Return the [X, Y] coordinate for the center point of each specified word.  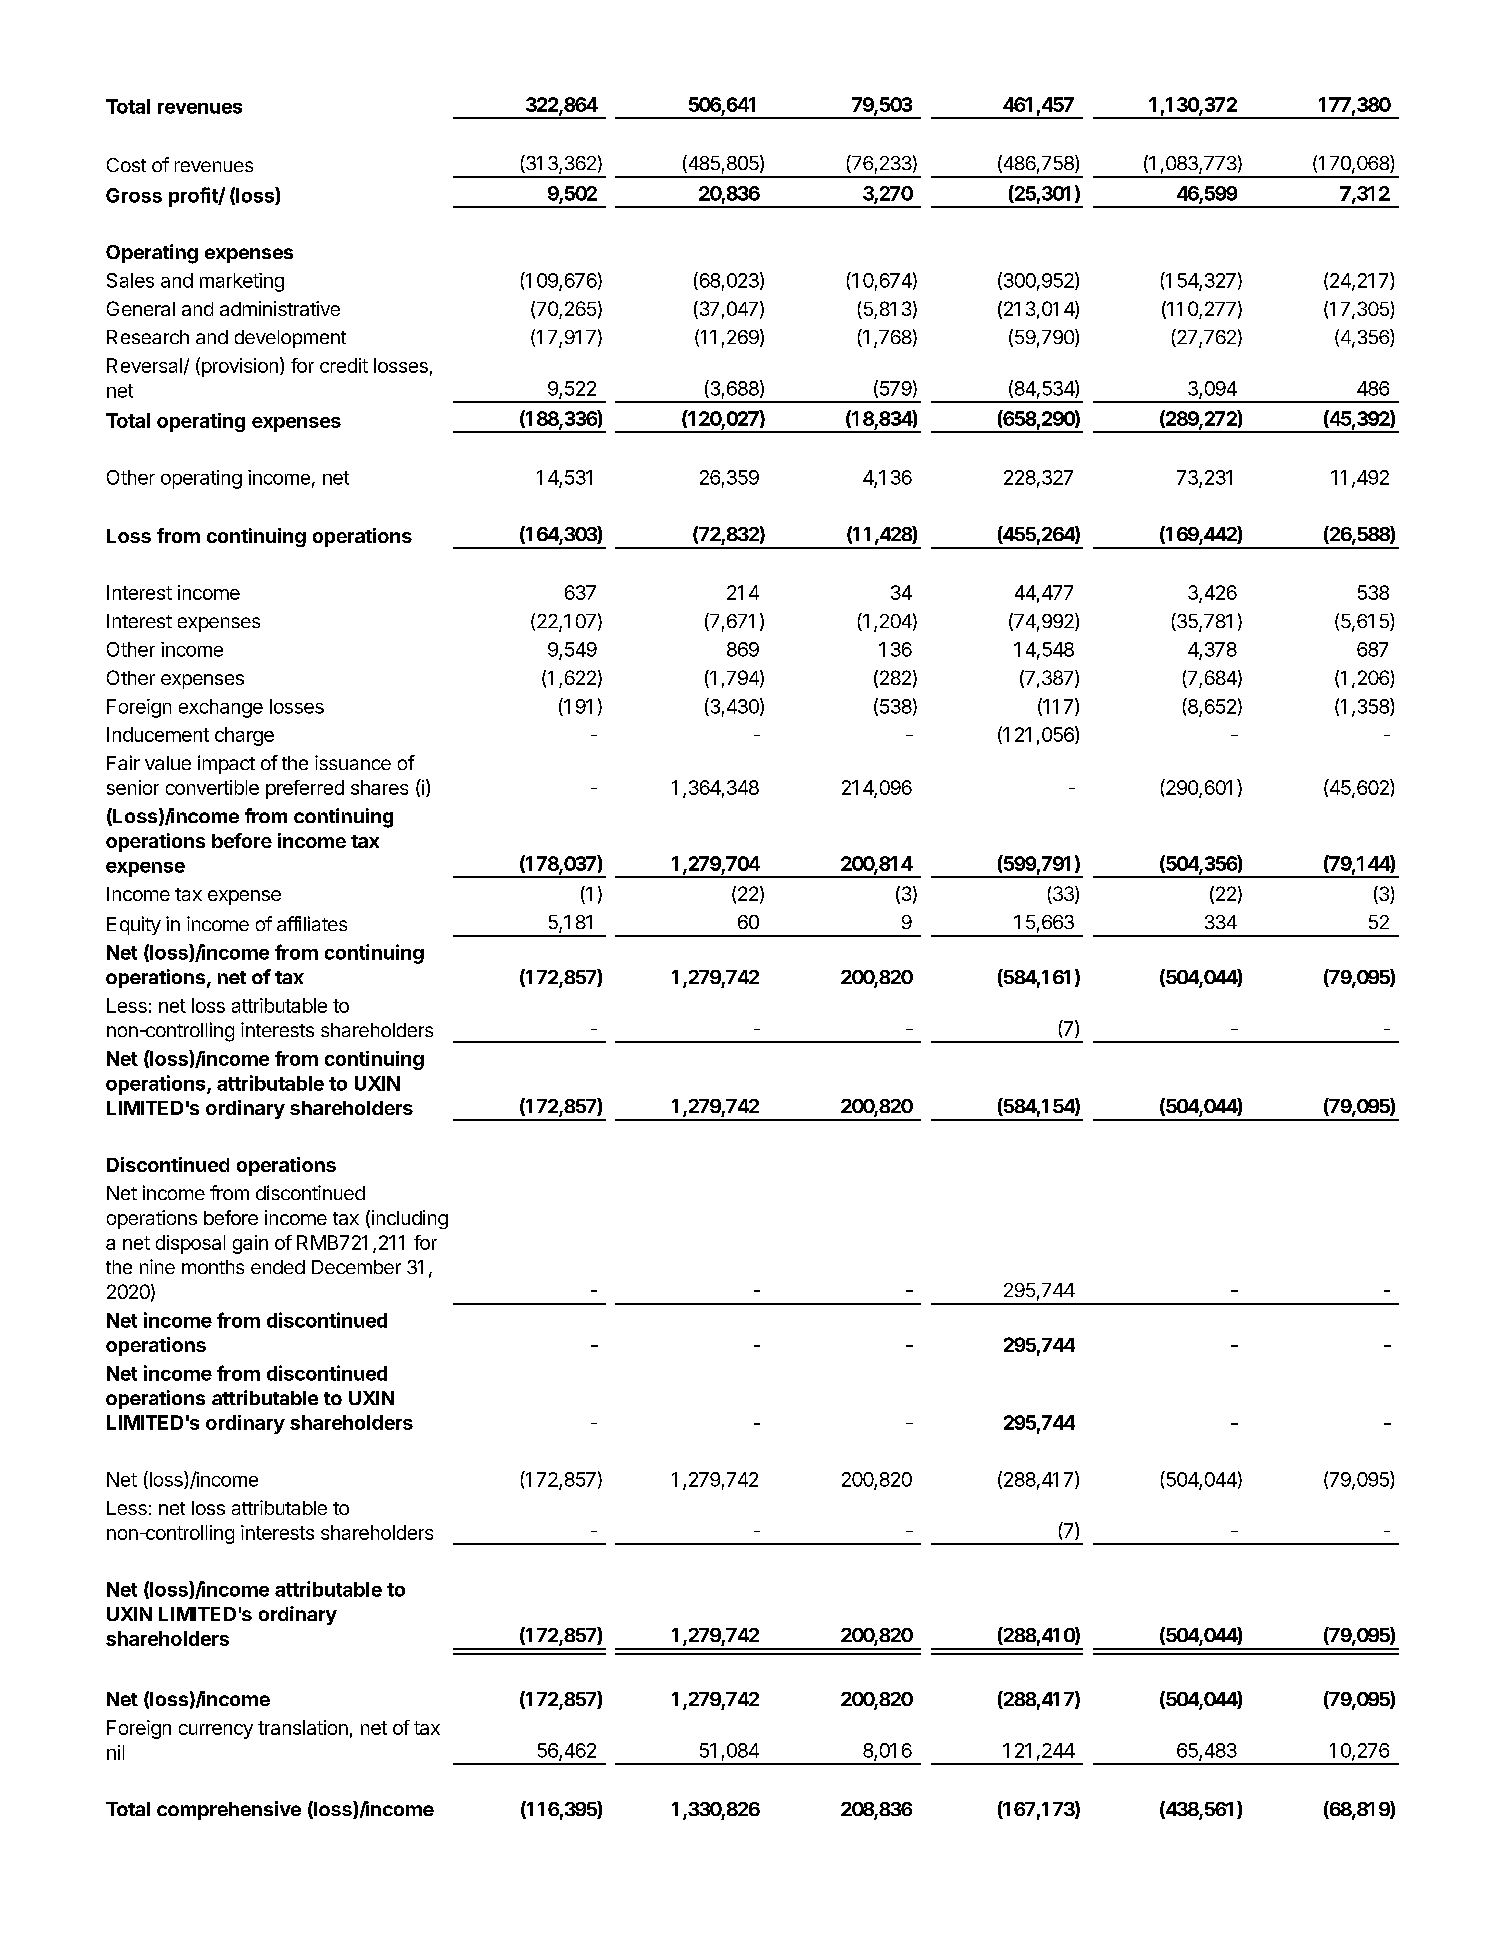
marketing [242, 282]
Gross [134, 195]
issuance [353, 762]
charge [244, 736]
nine [157, 1266]
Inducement [158, 734]
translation [303, 1727]
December [356, 1267]
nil [115, 1752]
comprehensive [229, 1810]
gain [250, 1244]
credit [344, 365]
